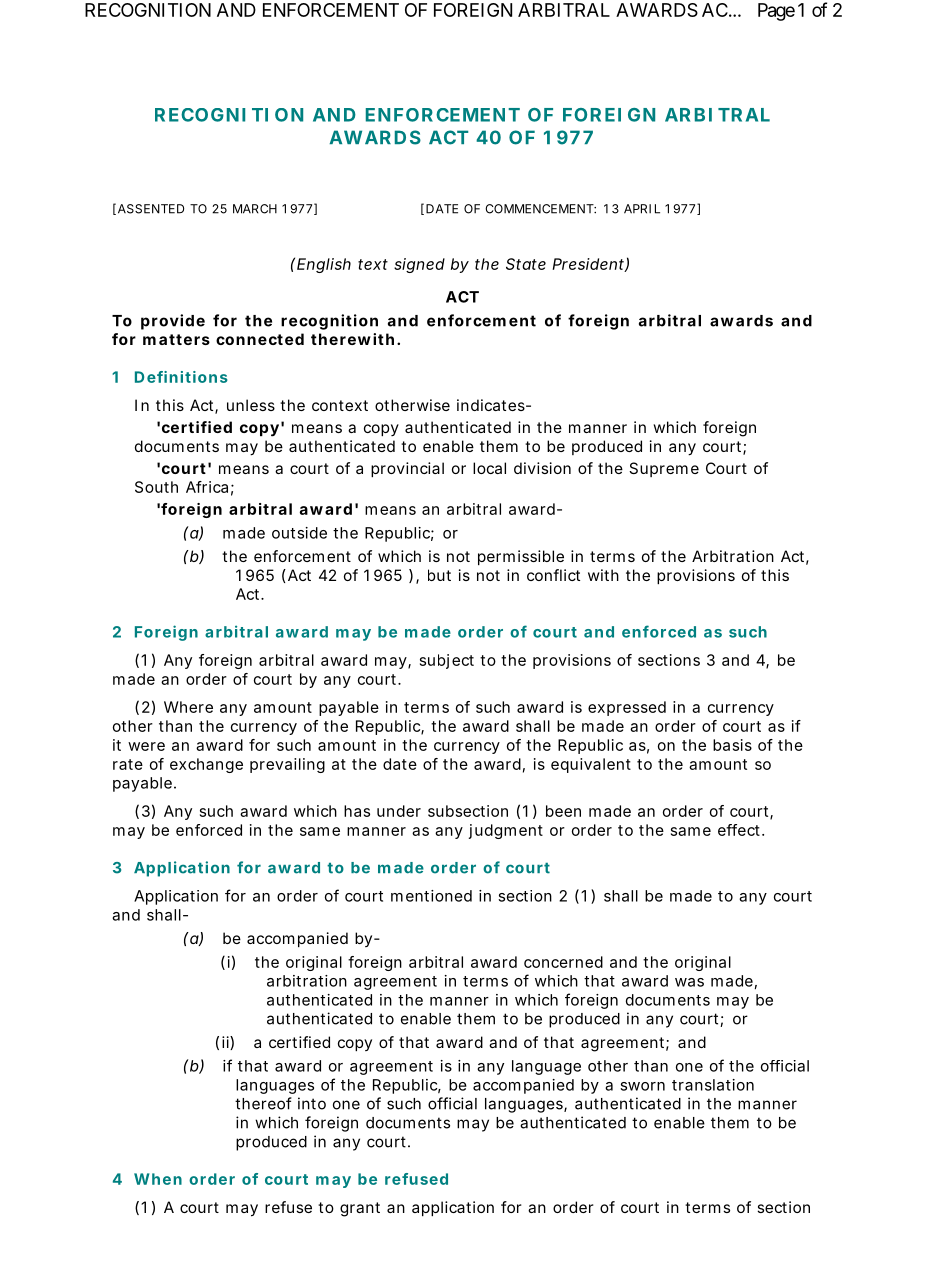  Describe the element at coordinates (642, 209) in the screenshot. I see `APRIL` at that location.
